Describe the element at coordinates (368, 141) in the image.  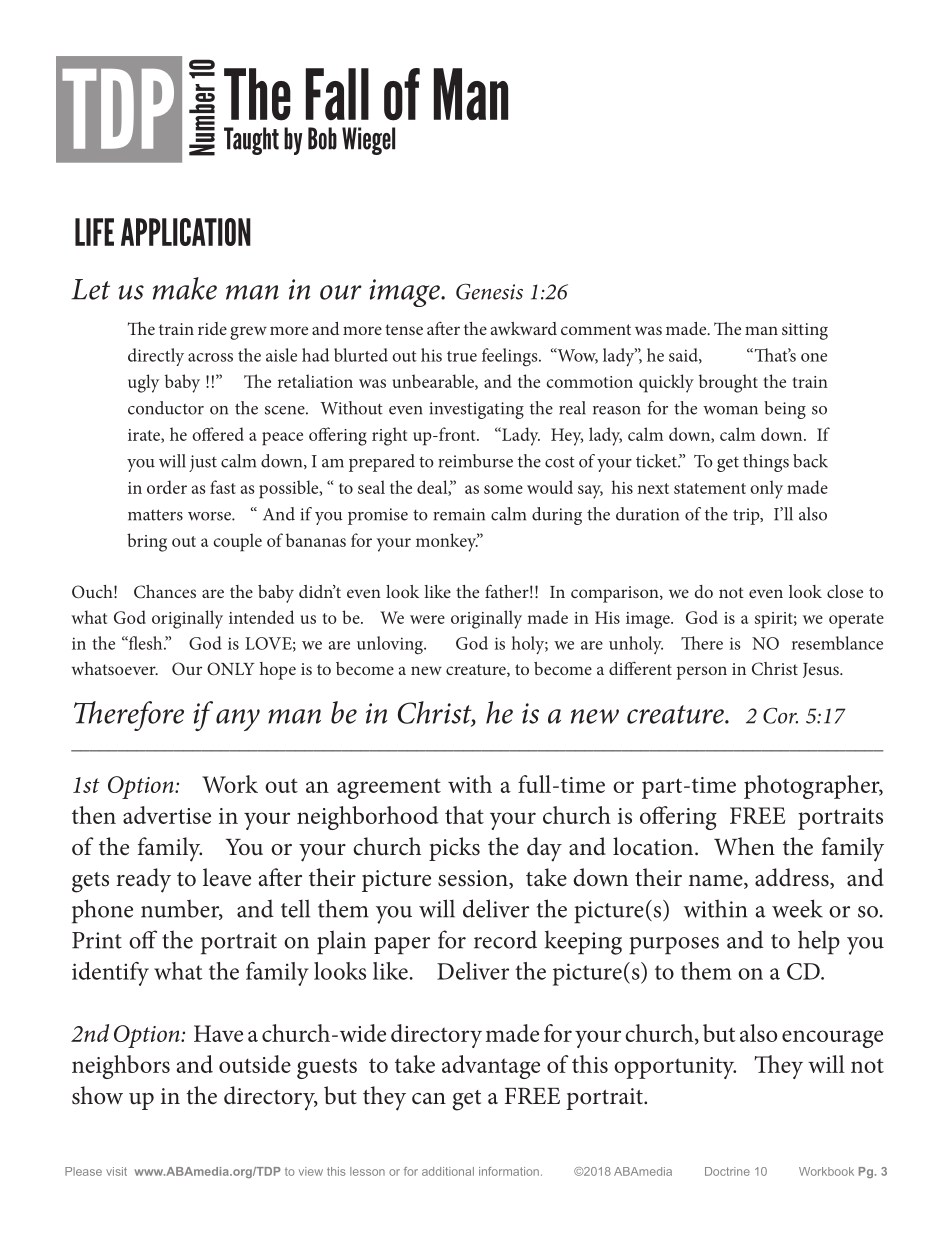
I see `Wiegel` at that location.
